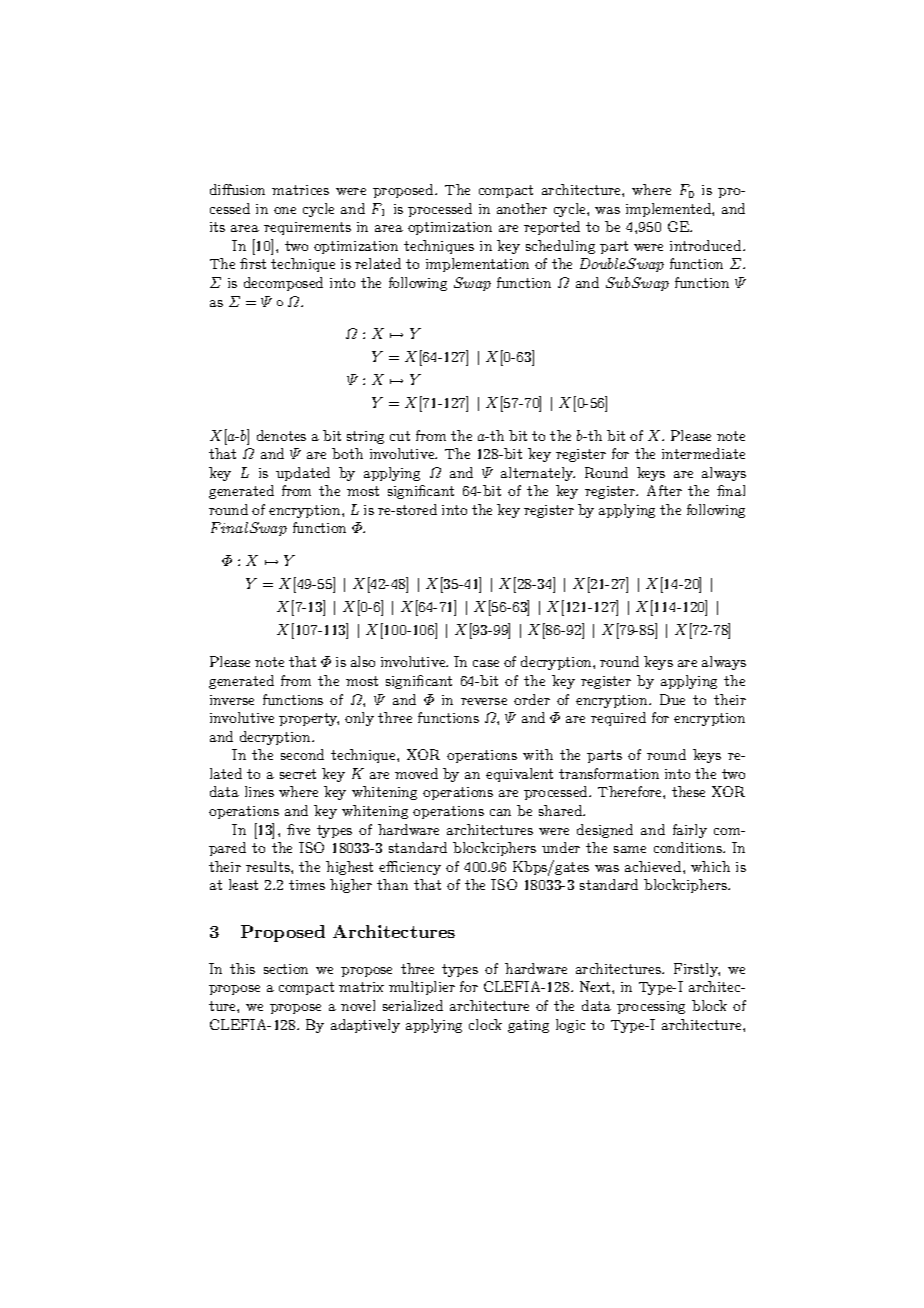  I want to click on alternately, so click(538, 474).
